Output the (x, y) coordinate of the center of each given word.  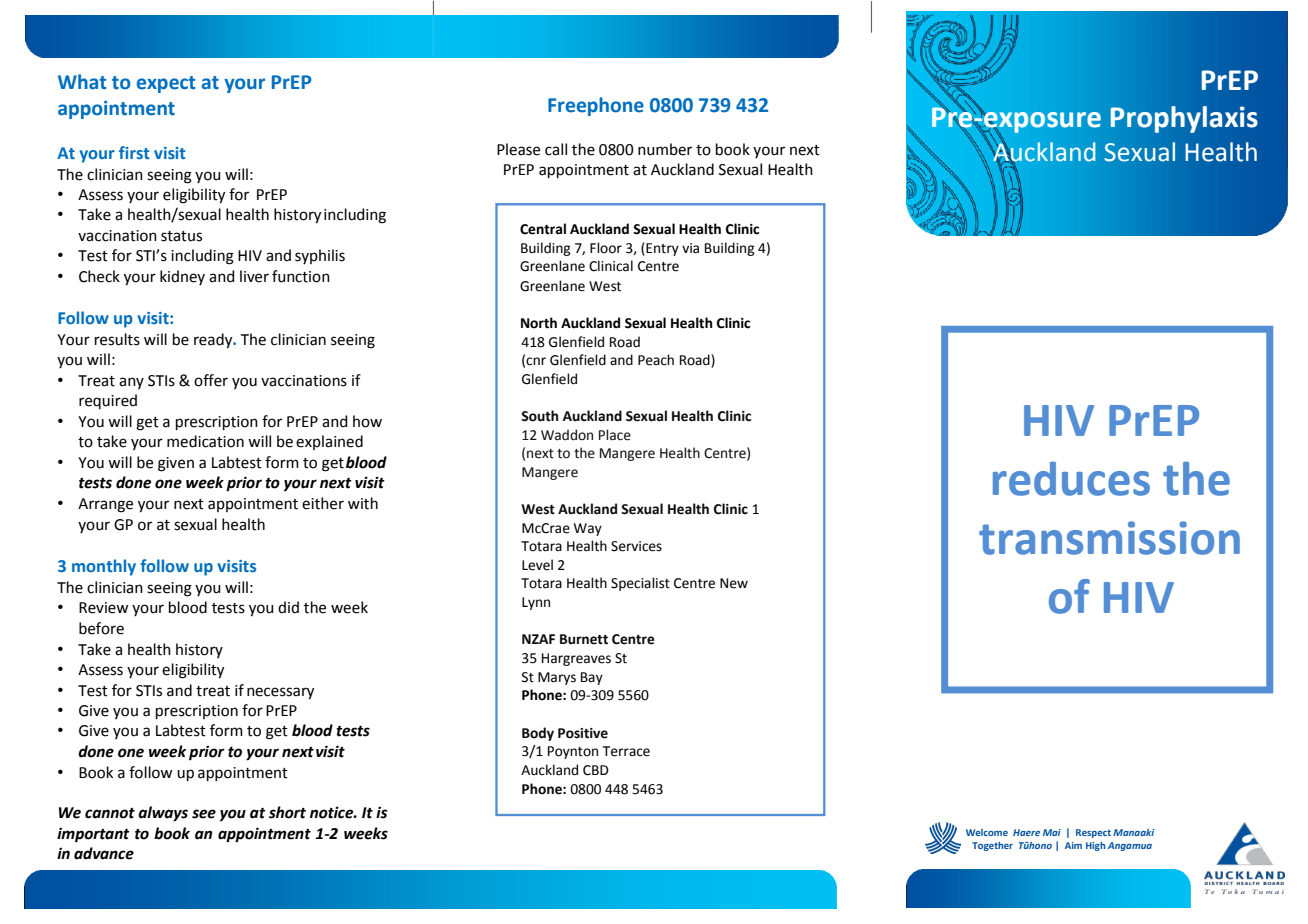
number (665, 149)
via (690, 248)
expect (166, 84)
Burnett (584, 639)
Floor (606, 248)
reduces (1071, 479)
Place (615, 435)
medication (205, 441)
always (163, 814)
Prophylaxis (1184, 119)
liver (254, 276)
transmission (1109, 538)
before (101, 628)
